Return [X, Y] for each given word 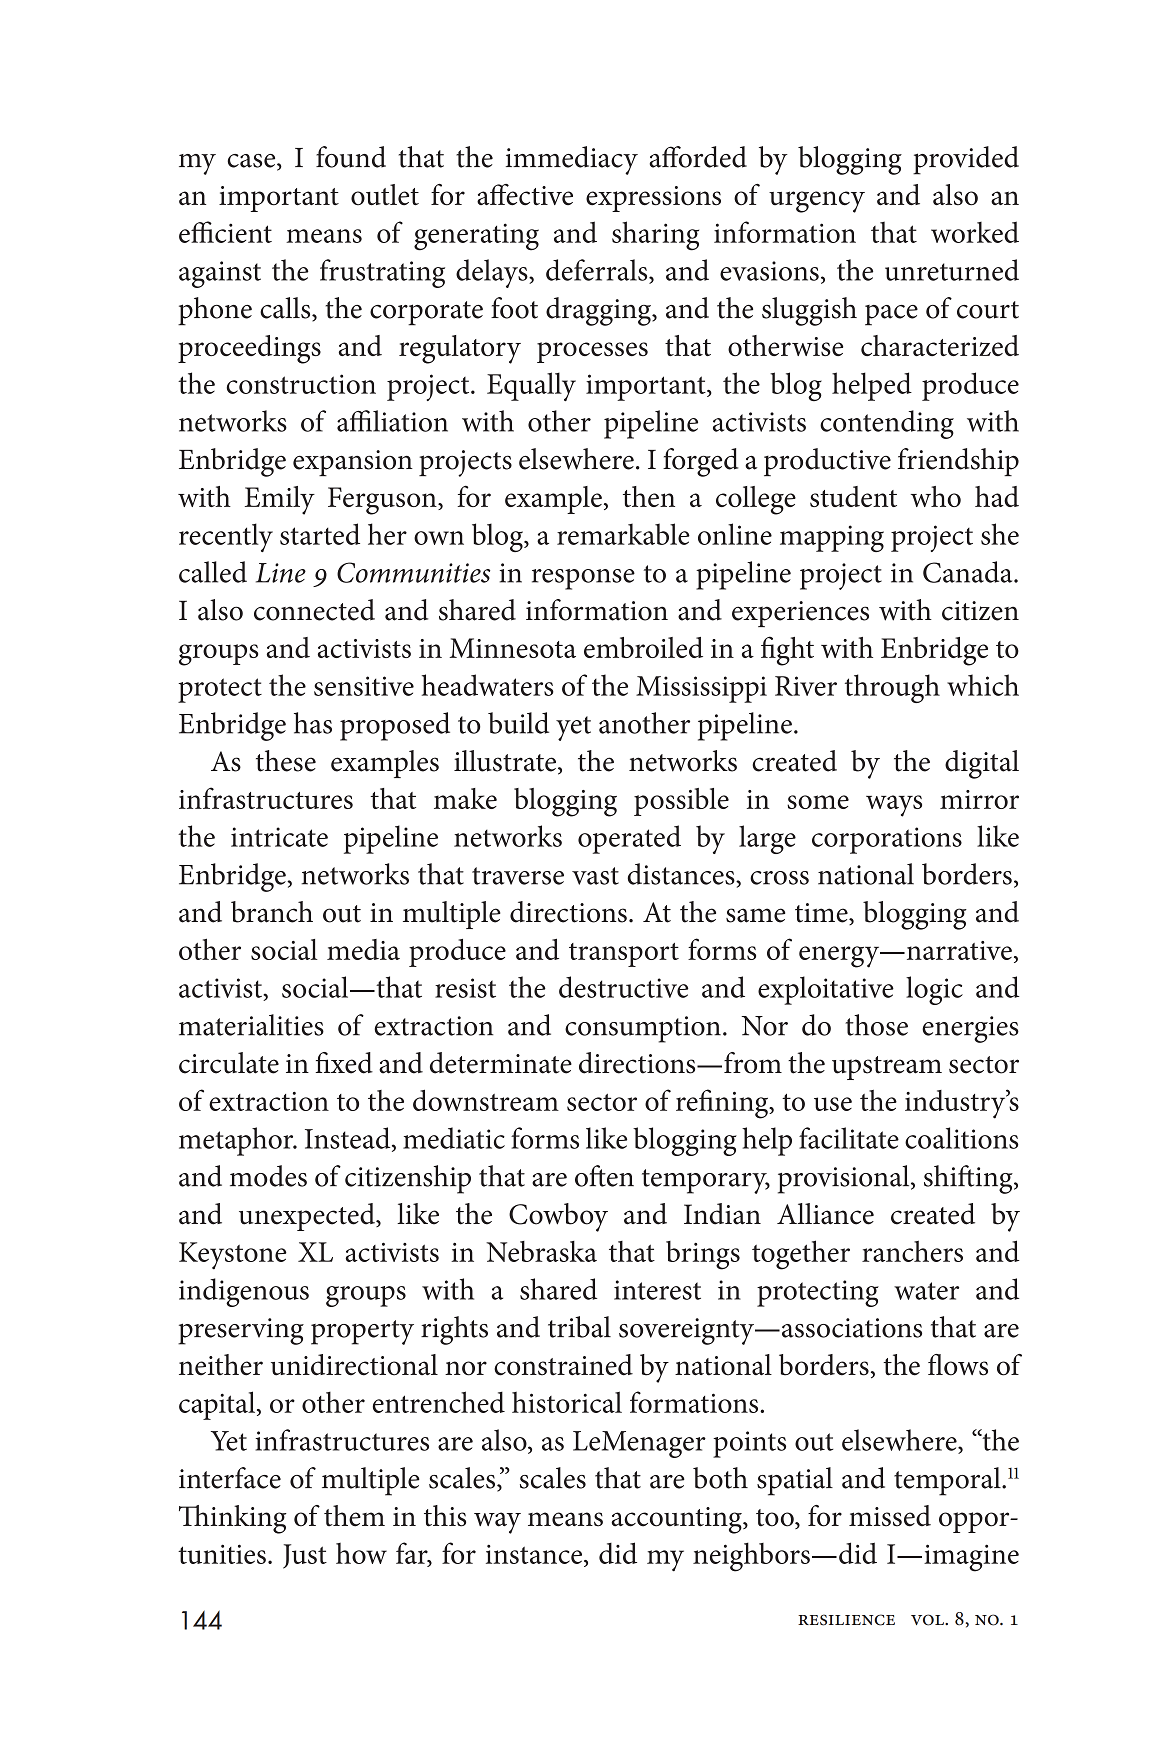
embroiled [643, 647]
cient [243, 233]
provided [966, 160]
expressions [653, 199]
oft [590, 1176]
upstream [887, 1068]
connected [314, 610]
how [361, 1553]
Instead [349, 1139]
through [892, 688]
